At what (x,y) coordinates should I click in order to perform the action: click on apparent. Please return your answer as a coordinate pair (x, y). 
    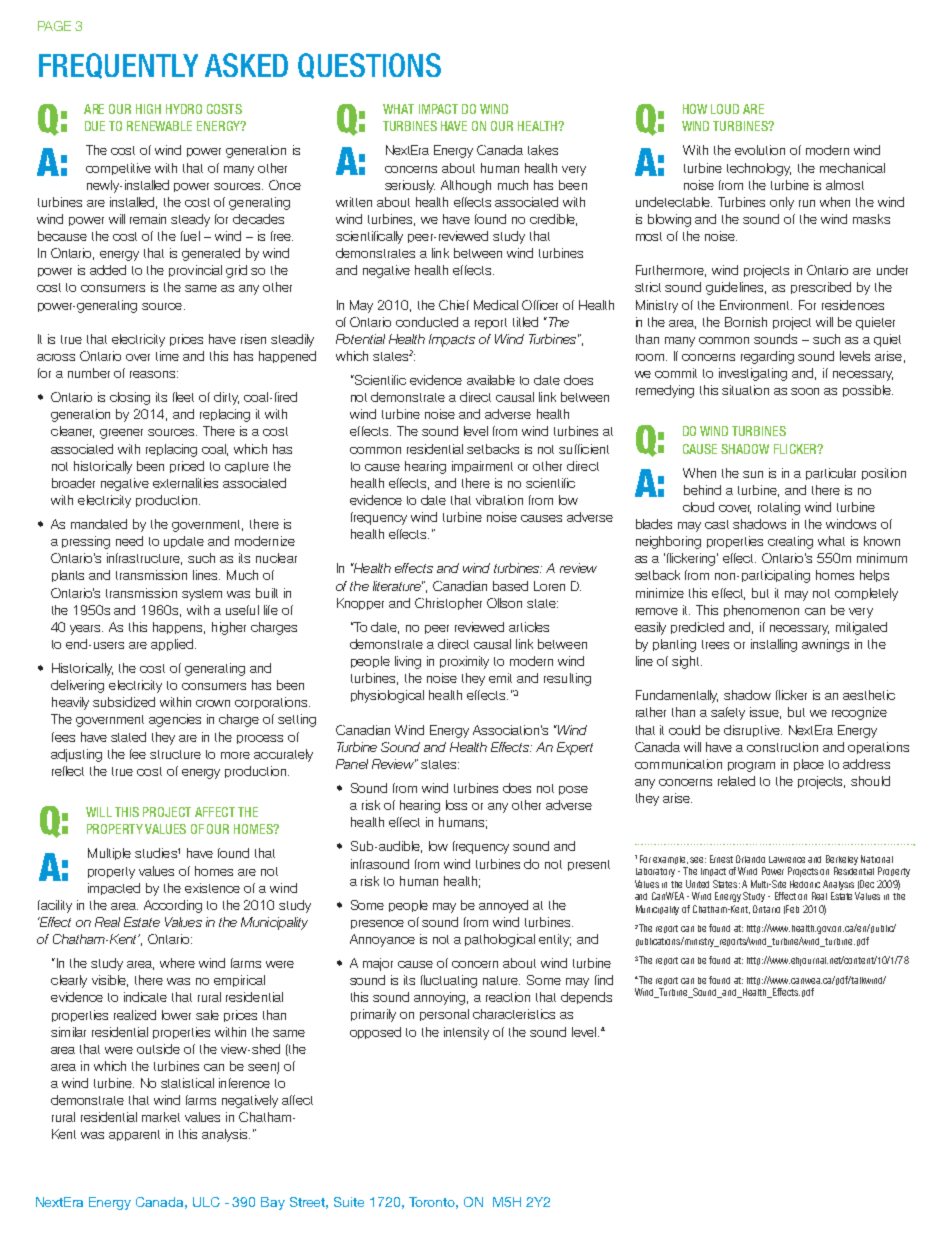
    Looking at the image, I should click on (134, 1135).
